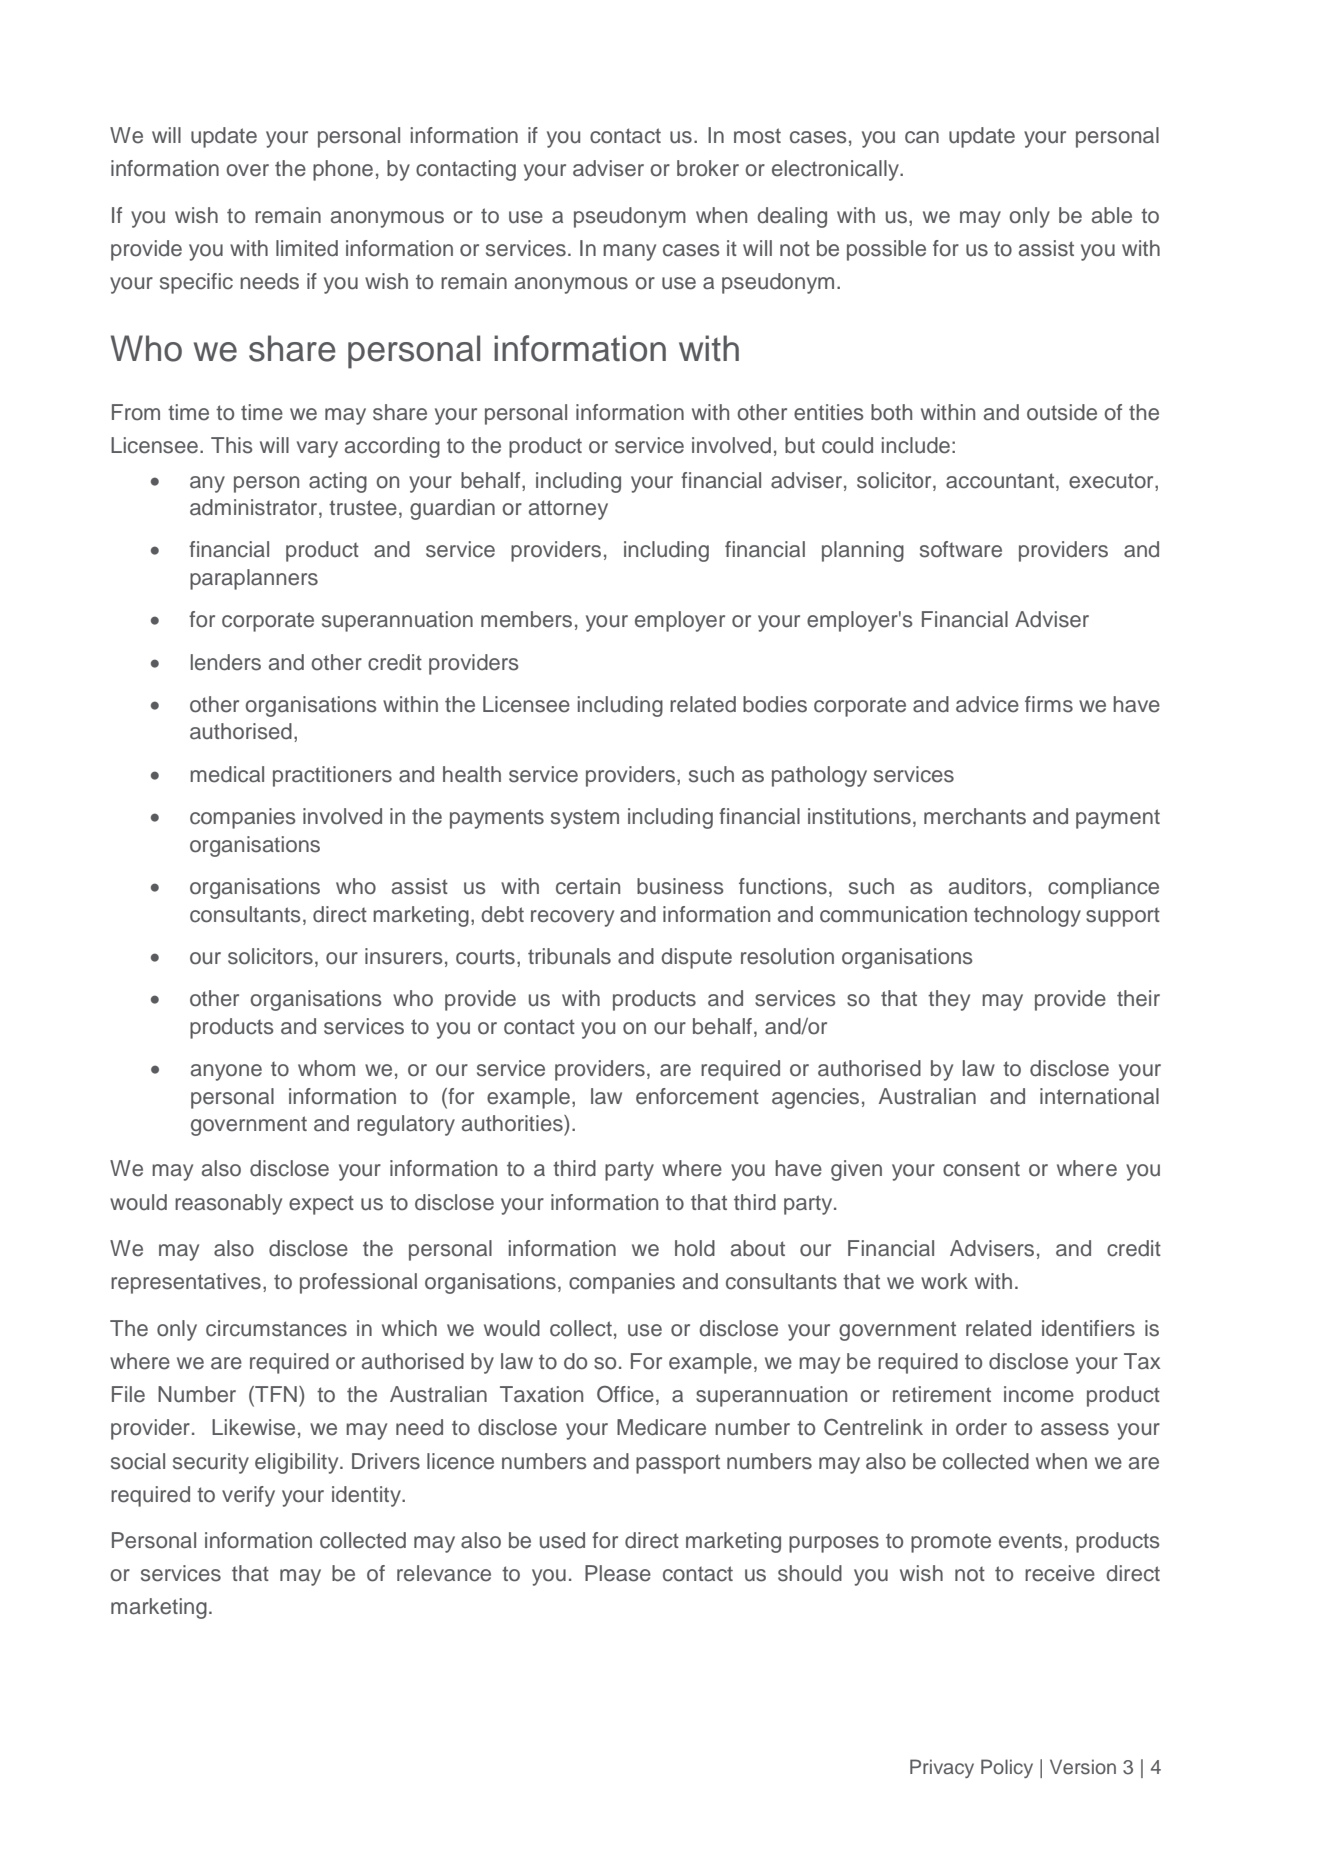 This screenshot has height=1868, width=1321. Describe the element at coordinates (1007, 1768) in the screenshot. I see `Policy` at that location.
